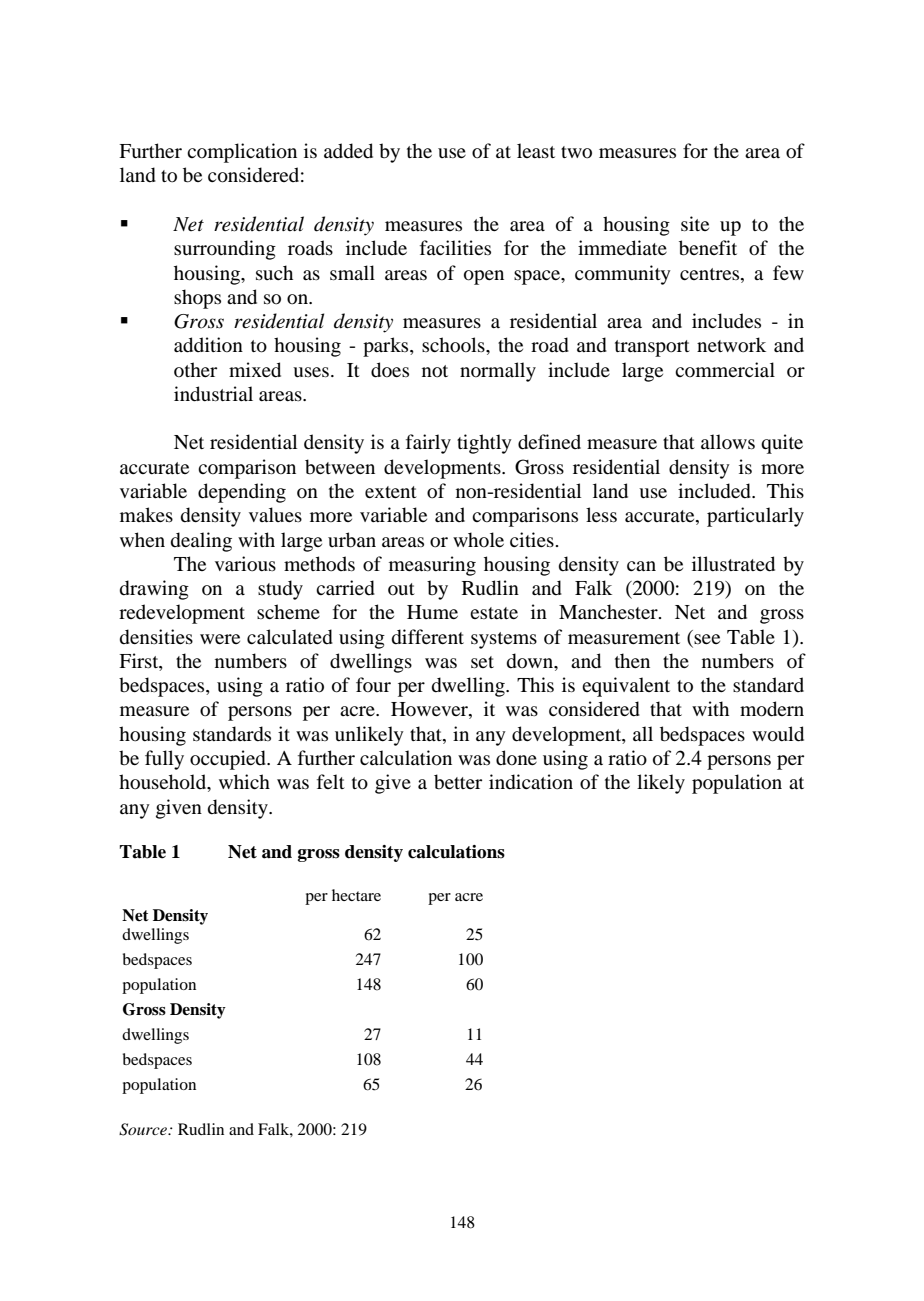 This screenshot has width=924, height=1301. Describe the element at coordinates (482, 662) in the screenshot. I see `set` at that location.
